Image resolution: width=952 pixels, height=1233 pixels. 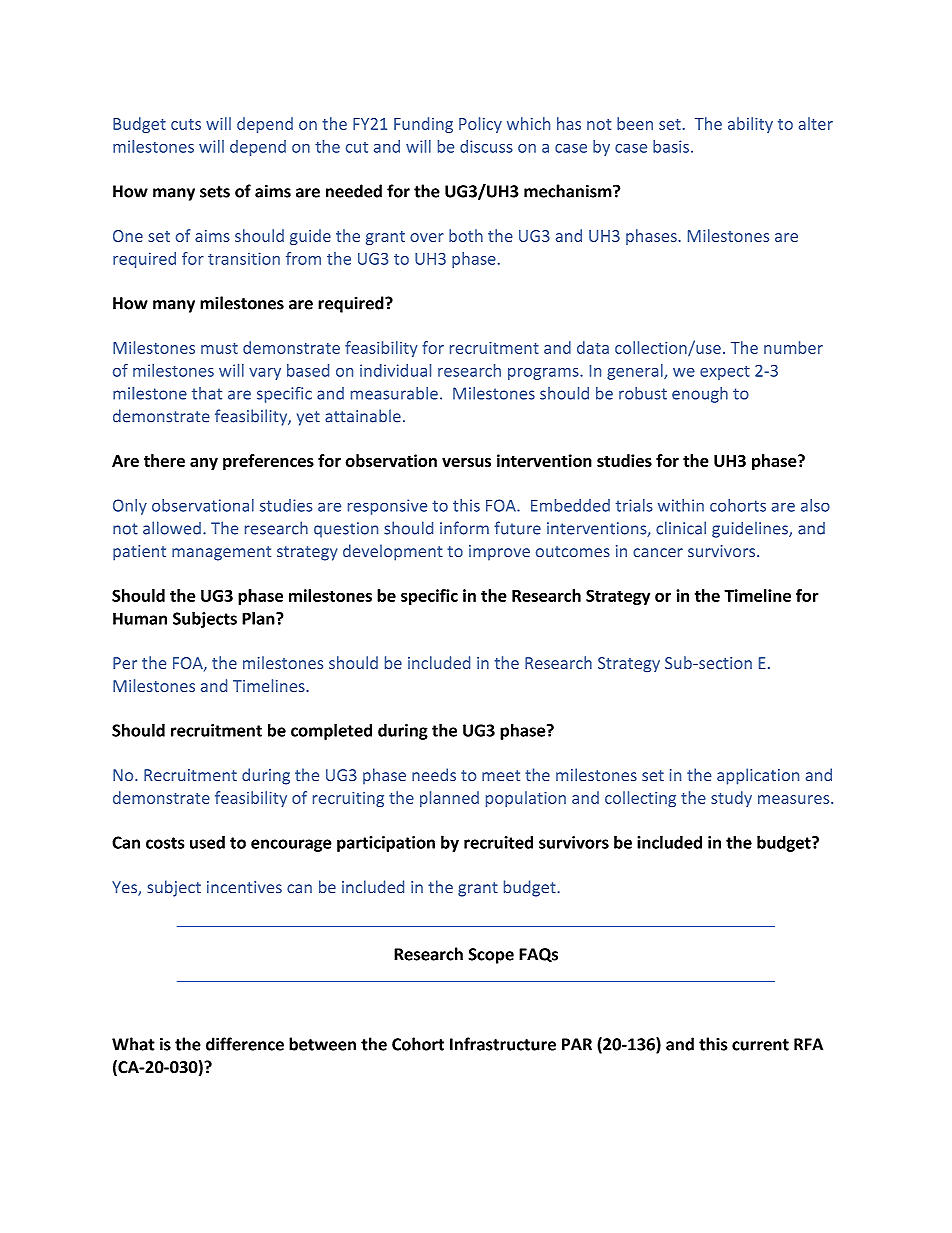 What do you see at coordinates (760, 1045) in the image?
I see `current` at bounding box center [760, 1045].
